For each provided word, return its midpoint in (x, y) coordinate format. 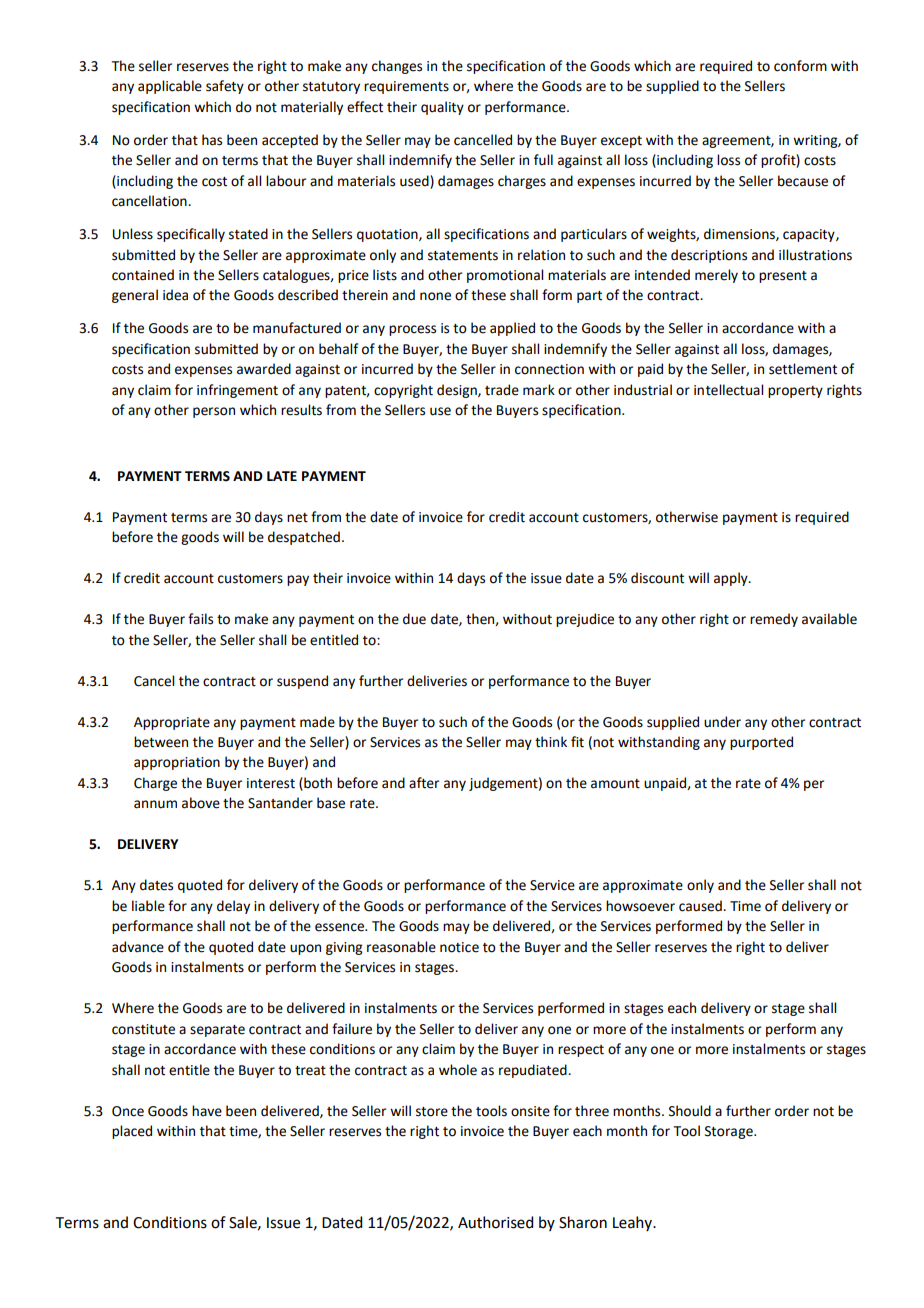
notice (459, 947)
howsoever (640, 906)
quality (442, 108)
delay (233, 907)
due (414, 619)
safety (225, 87)
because (803, 181)
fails (200, 619)
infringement (237, 391)
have (207, 1111)
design (458, 391)
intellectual (728, 390)
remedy (774, 620)
